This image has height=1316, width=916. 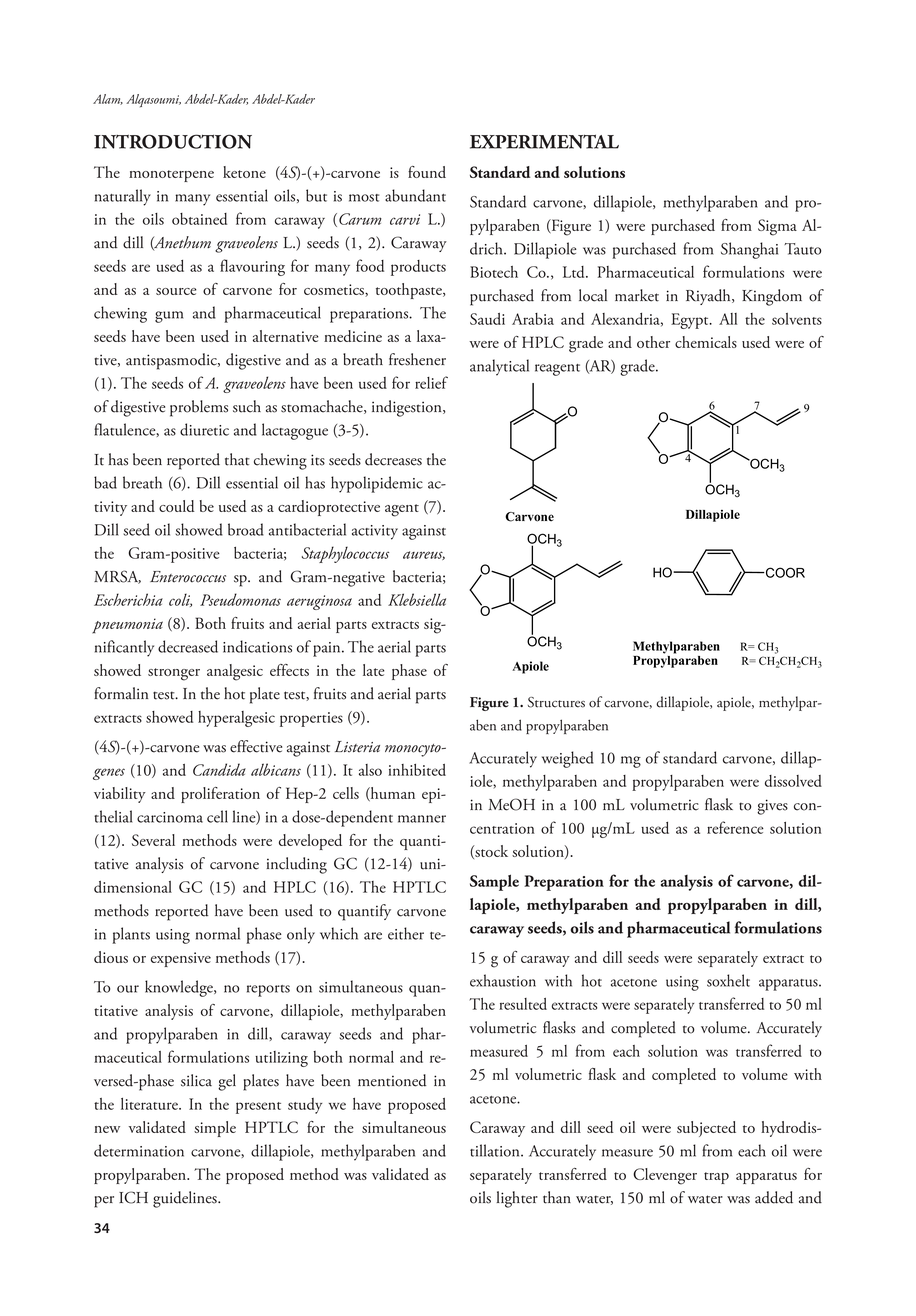 I want to click on trap, so click(x=716, y=1178).
